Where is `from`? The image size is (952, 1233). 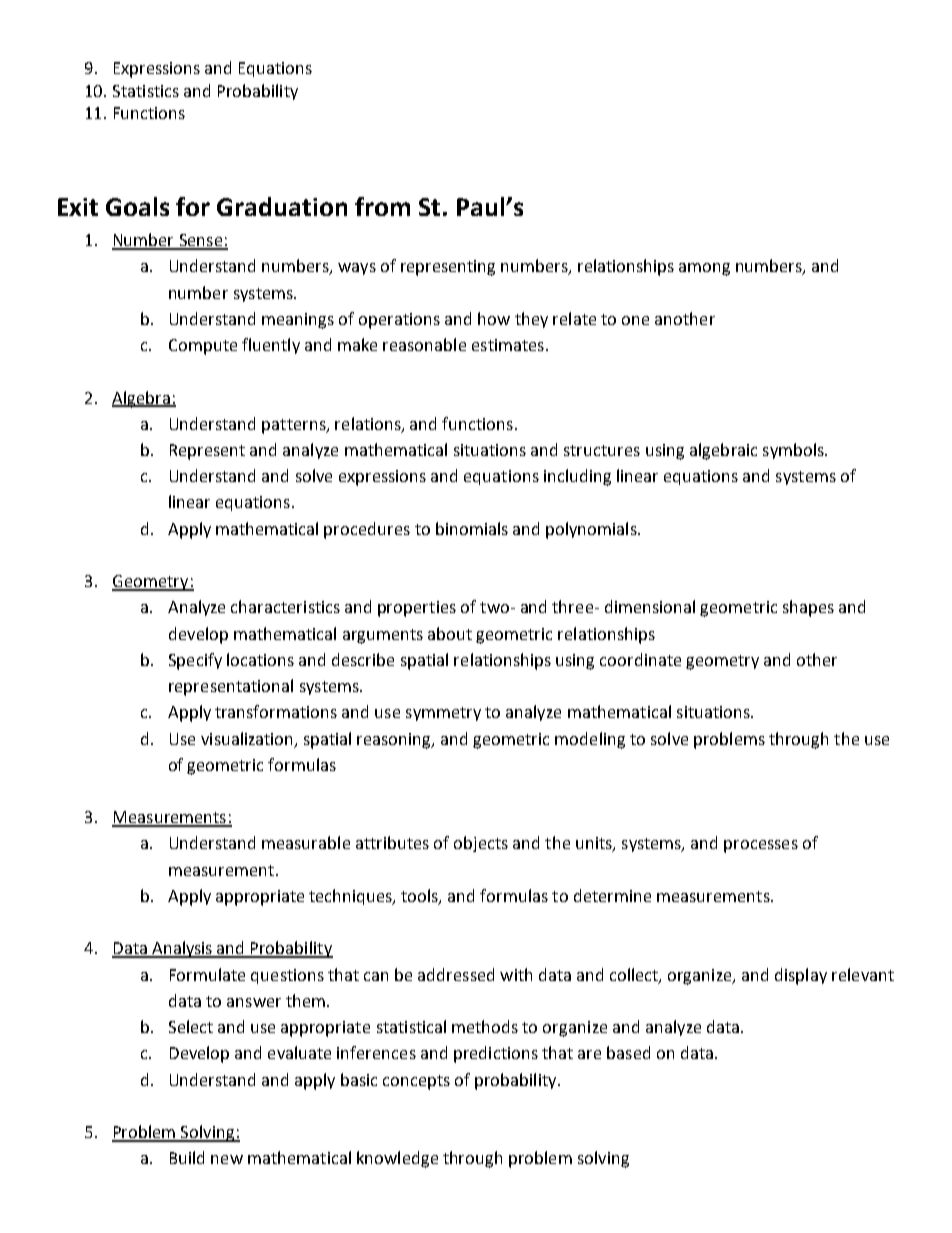
from is located at coordinates (382, 206).
